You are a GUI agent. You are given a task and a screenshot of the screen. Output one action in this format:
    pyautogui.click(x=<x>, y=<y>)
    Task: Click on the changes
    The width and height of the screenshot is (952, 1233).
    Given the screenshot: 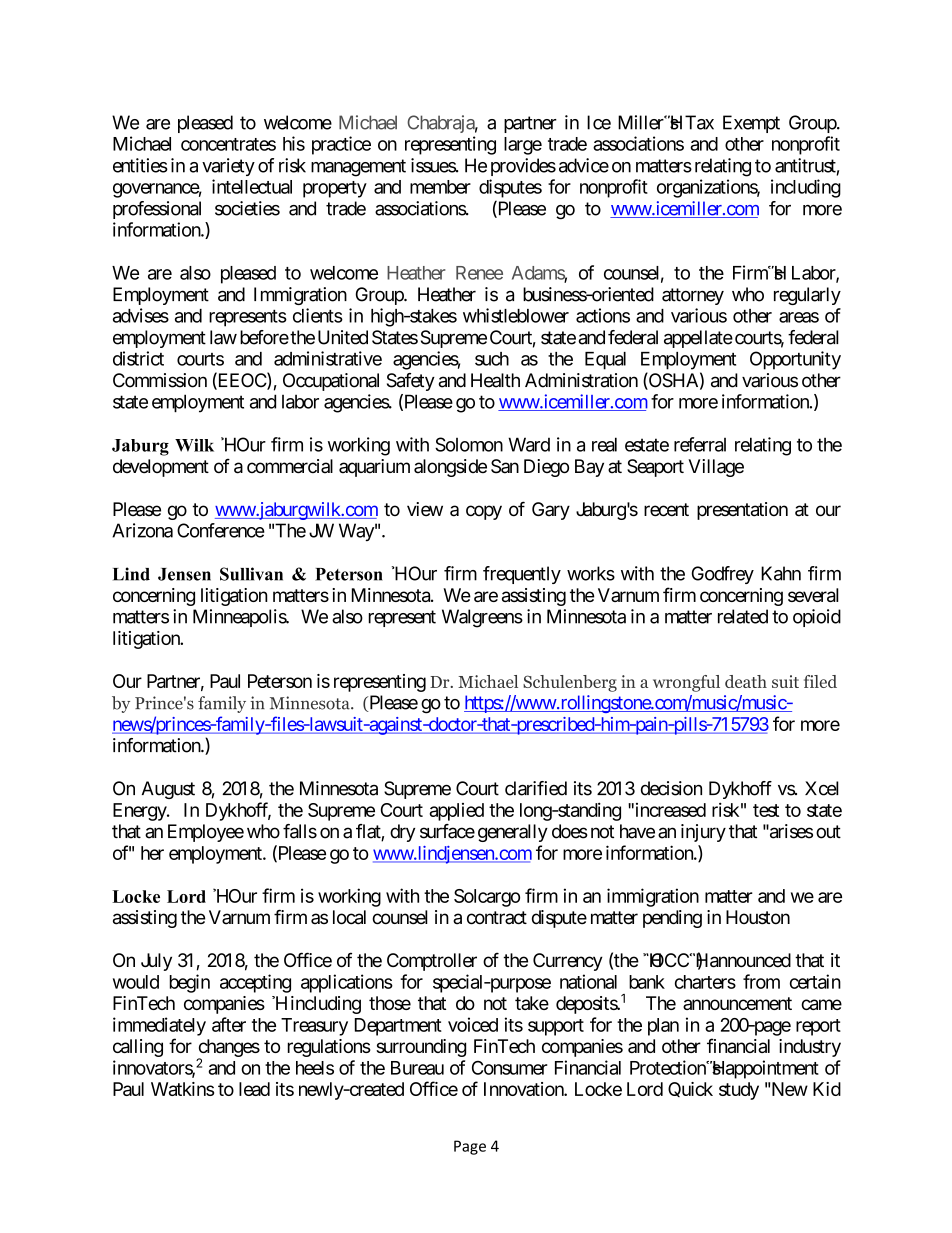 What is the action you would take?
    pyautogui.click(x=229, y=1049)
